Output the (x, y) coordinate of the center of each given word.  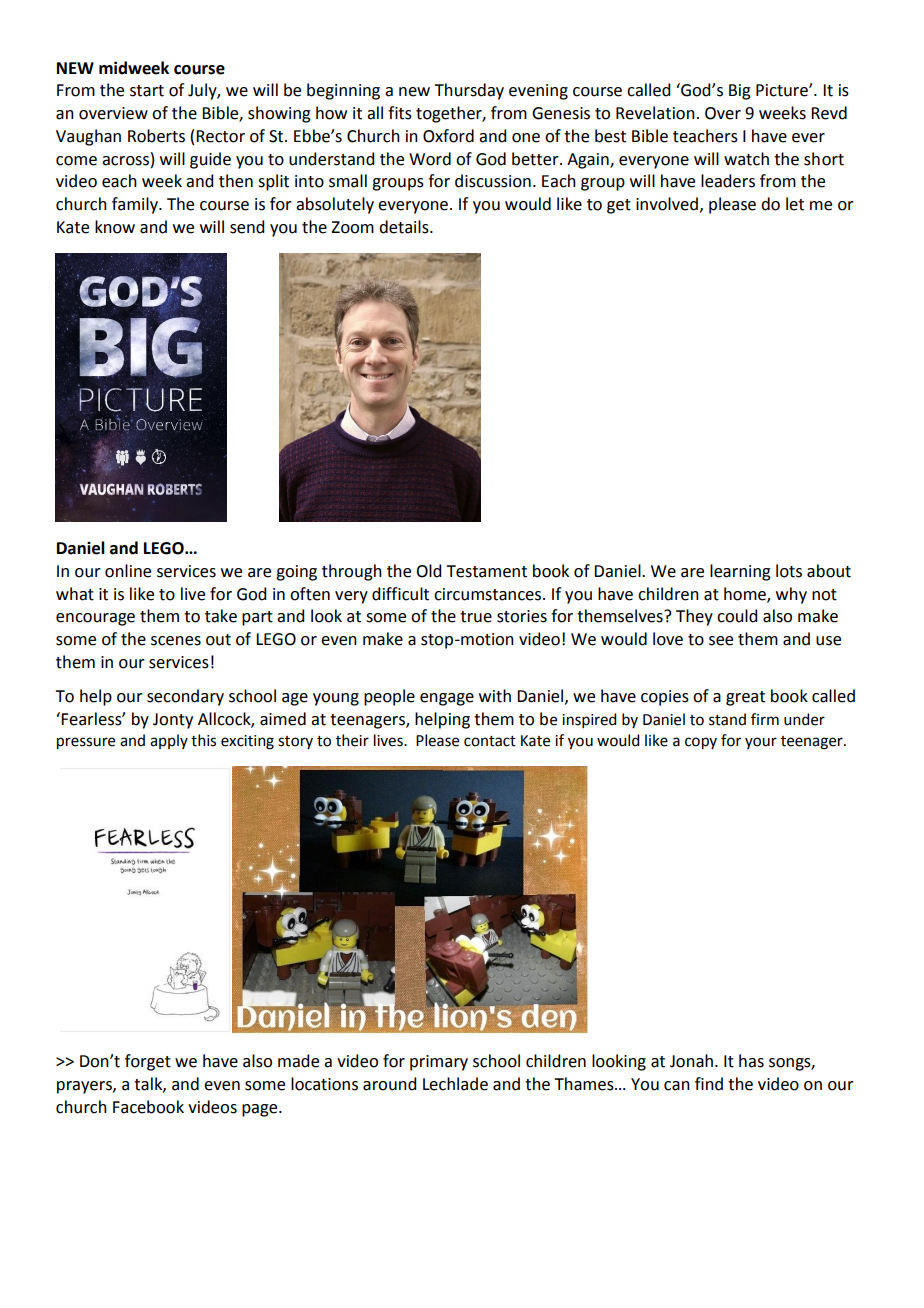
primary (439, 1063)
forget (148, 1062)
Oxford (448, 136)
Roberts (156, 136)
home (746, 594)
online (128, 571)
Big (740, 92)
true (476, 617)
